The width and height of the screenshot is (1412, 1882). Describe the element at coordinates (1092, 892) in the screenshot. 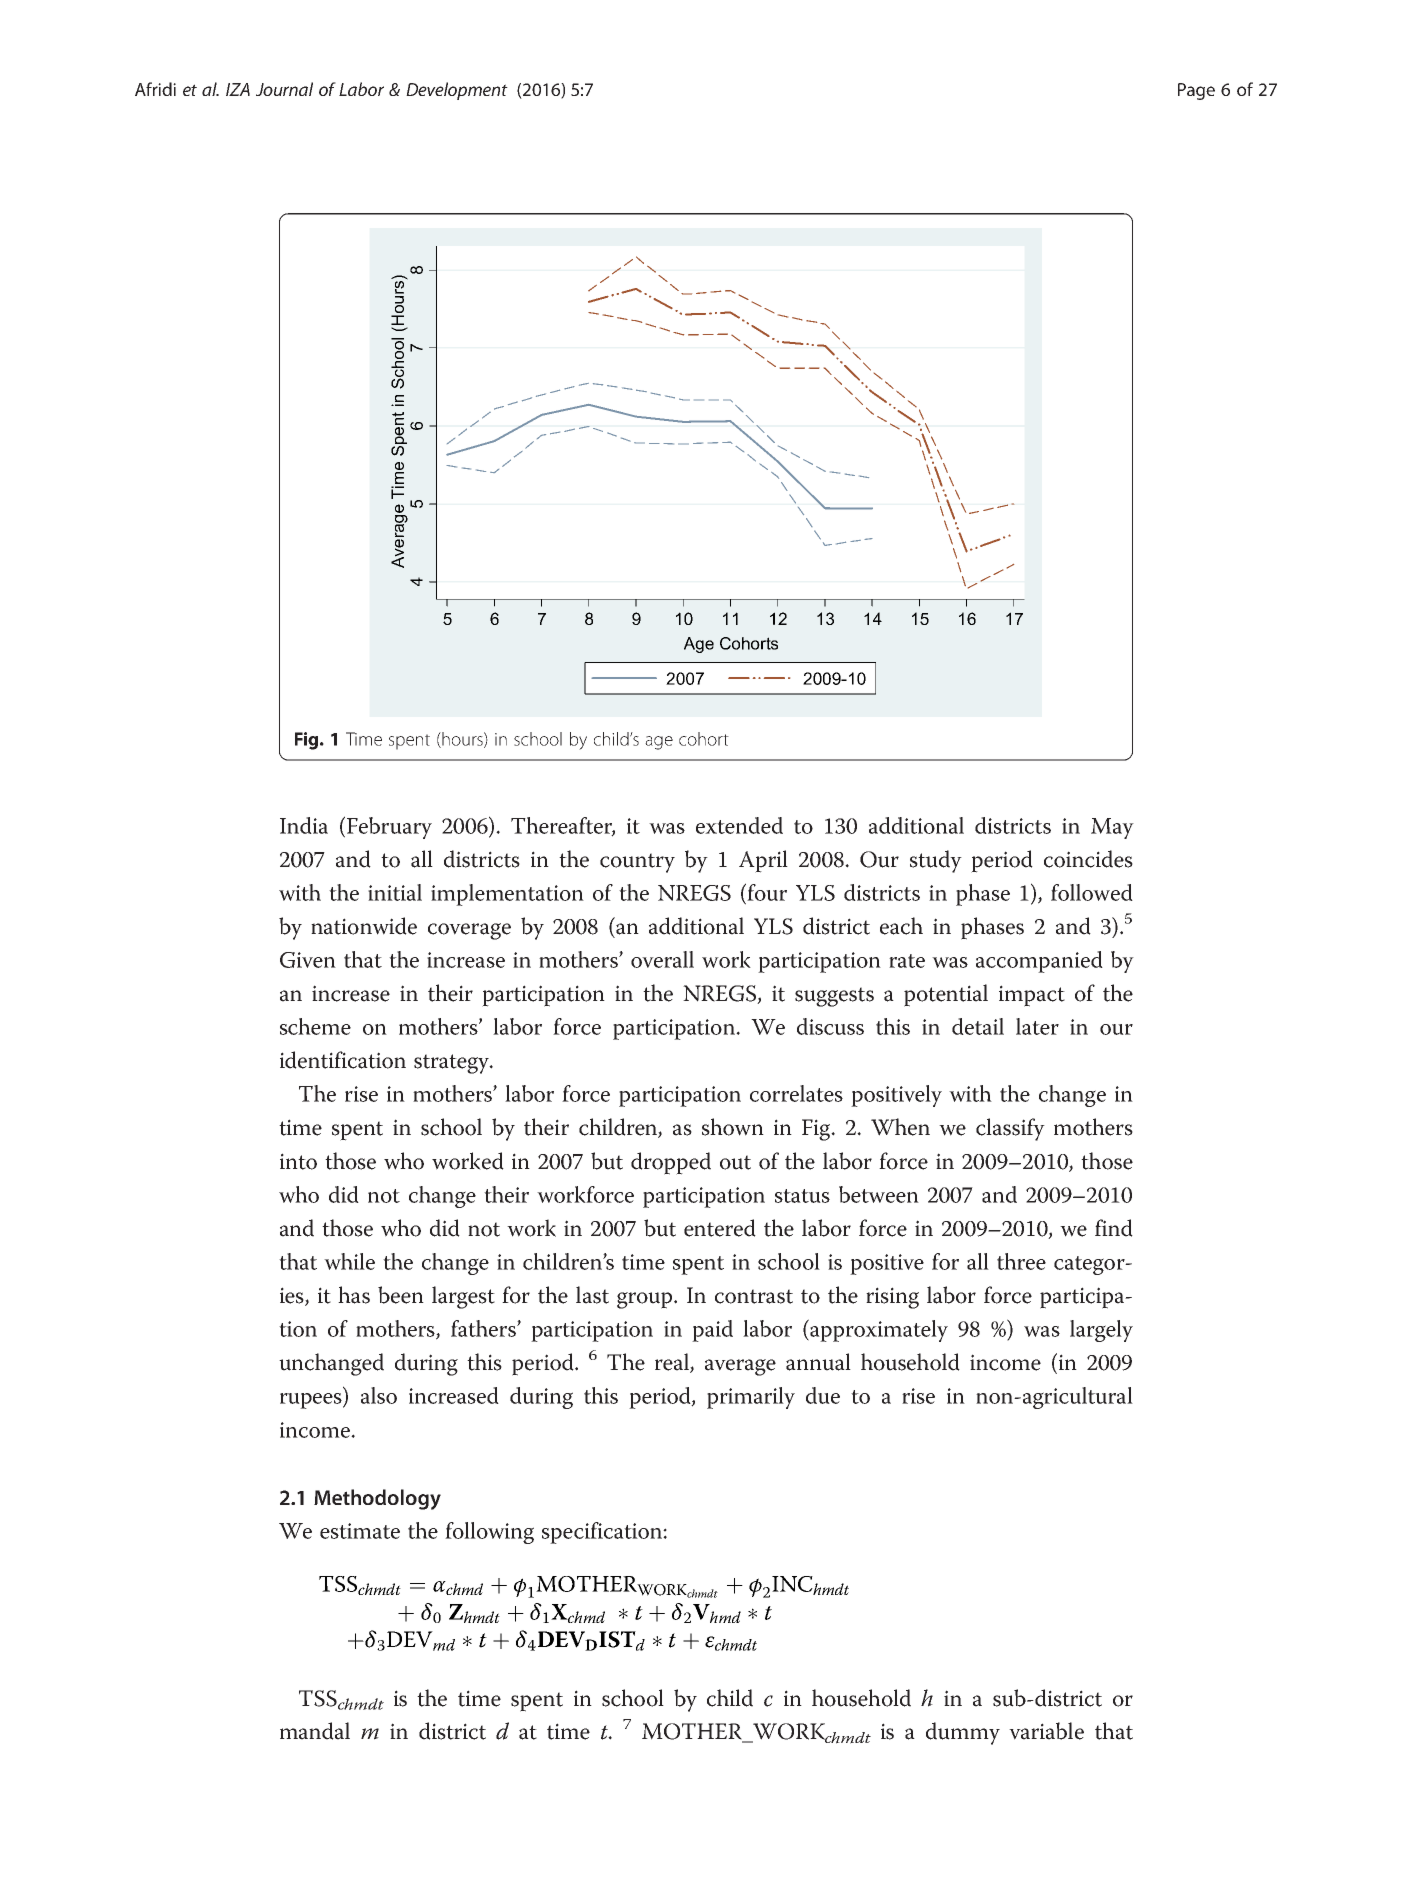

I see `followed` at that location.
